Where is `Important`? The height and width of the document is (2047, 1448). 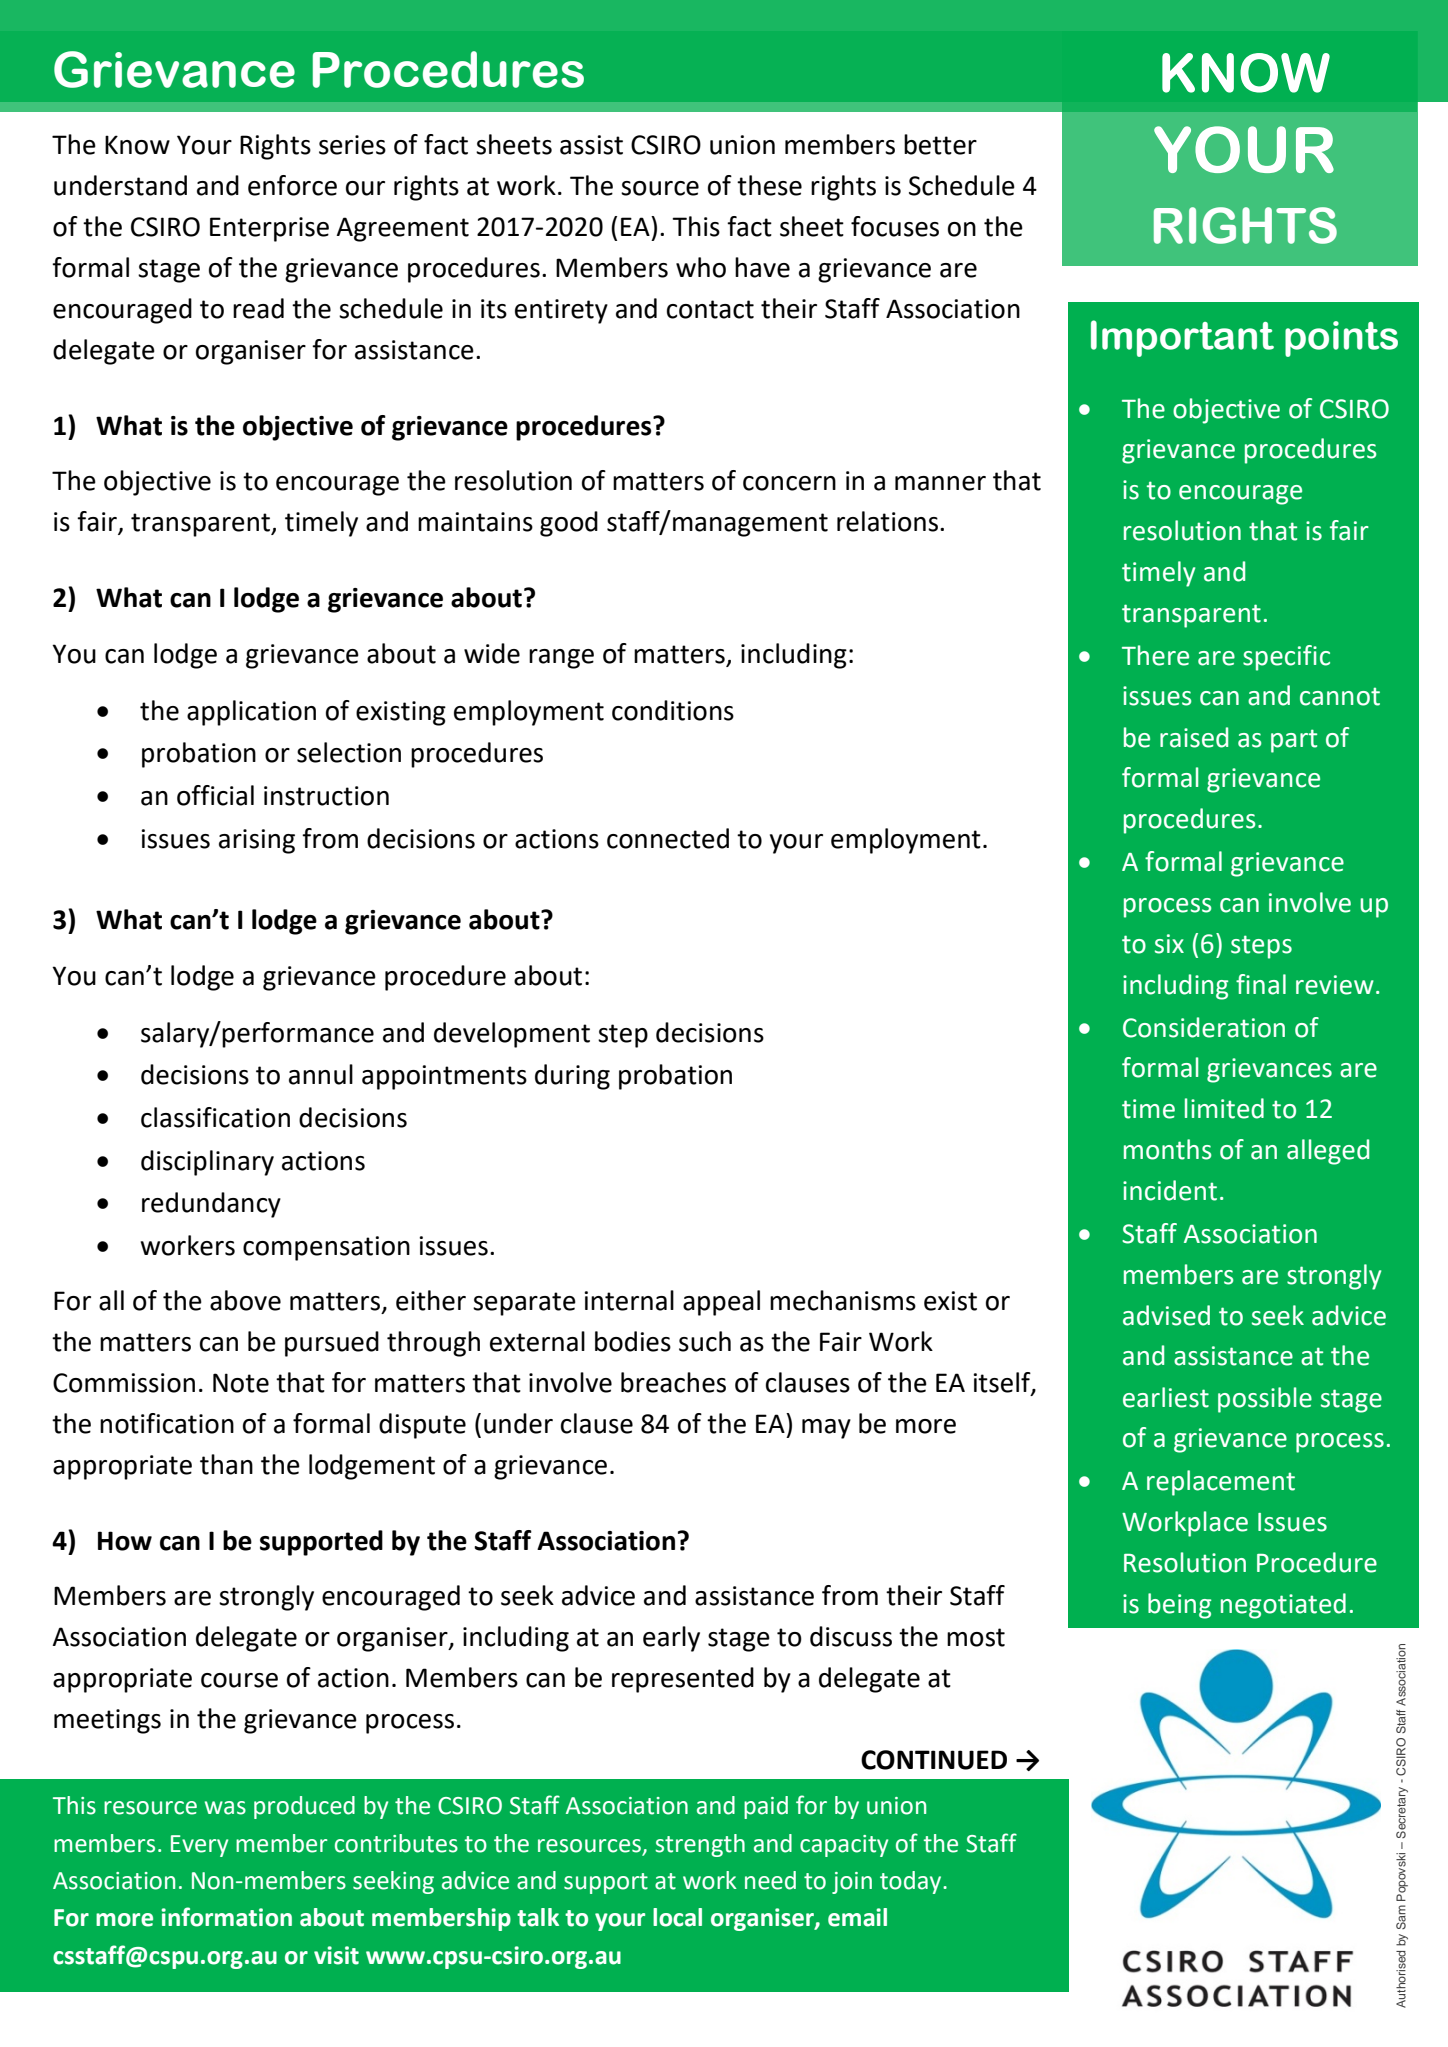 Important is located at coordinates (1182, 338).
